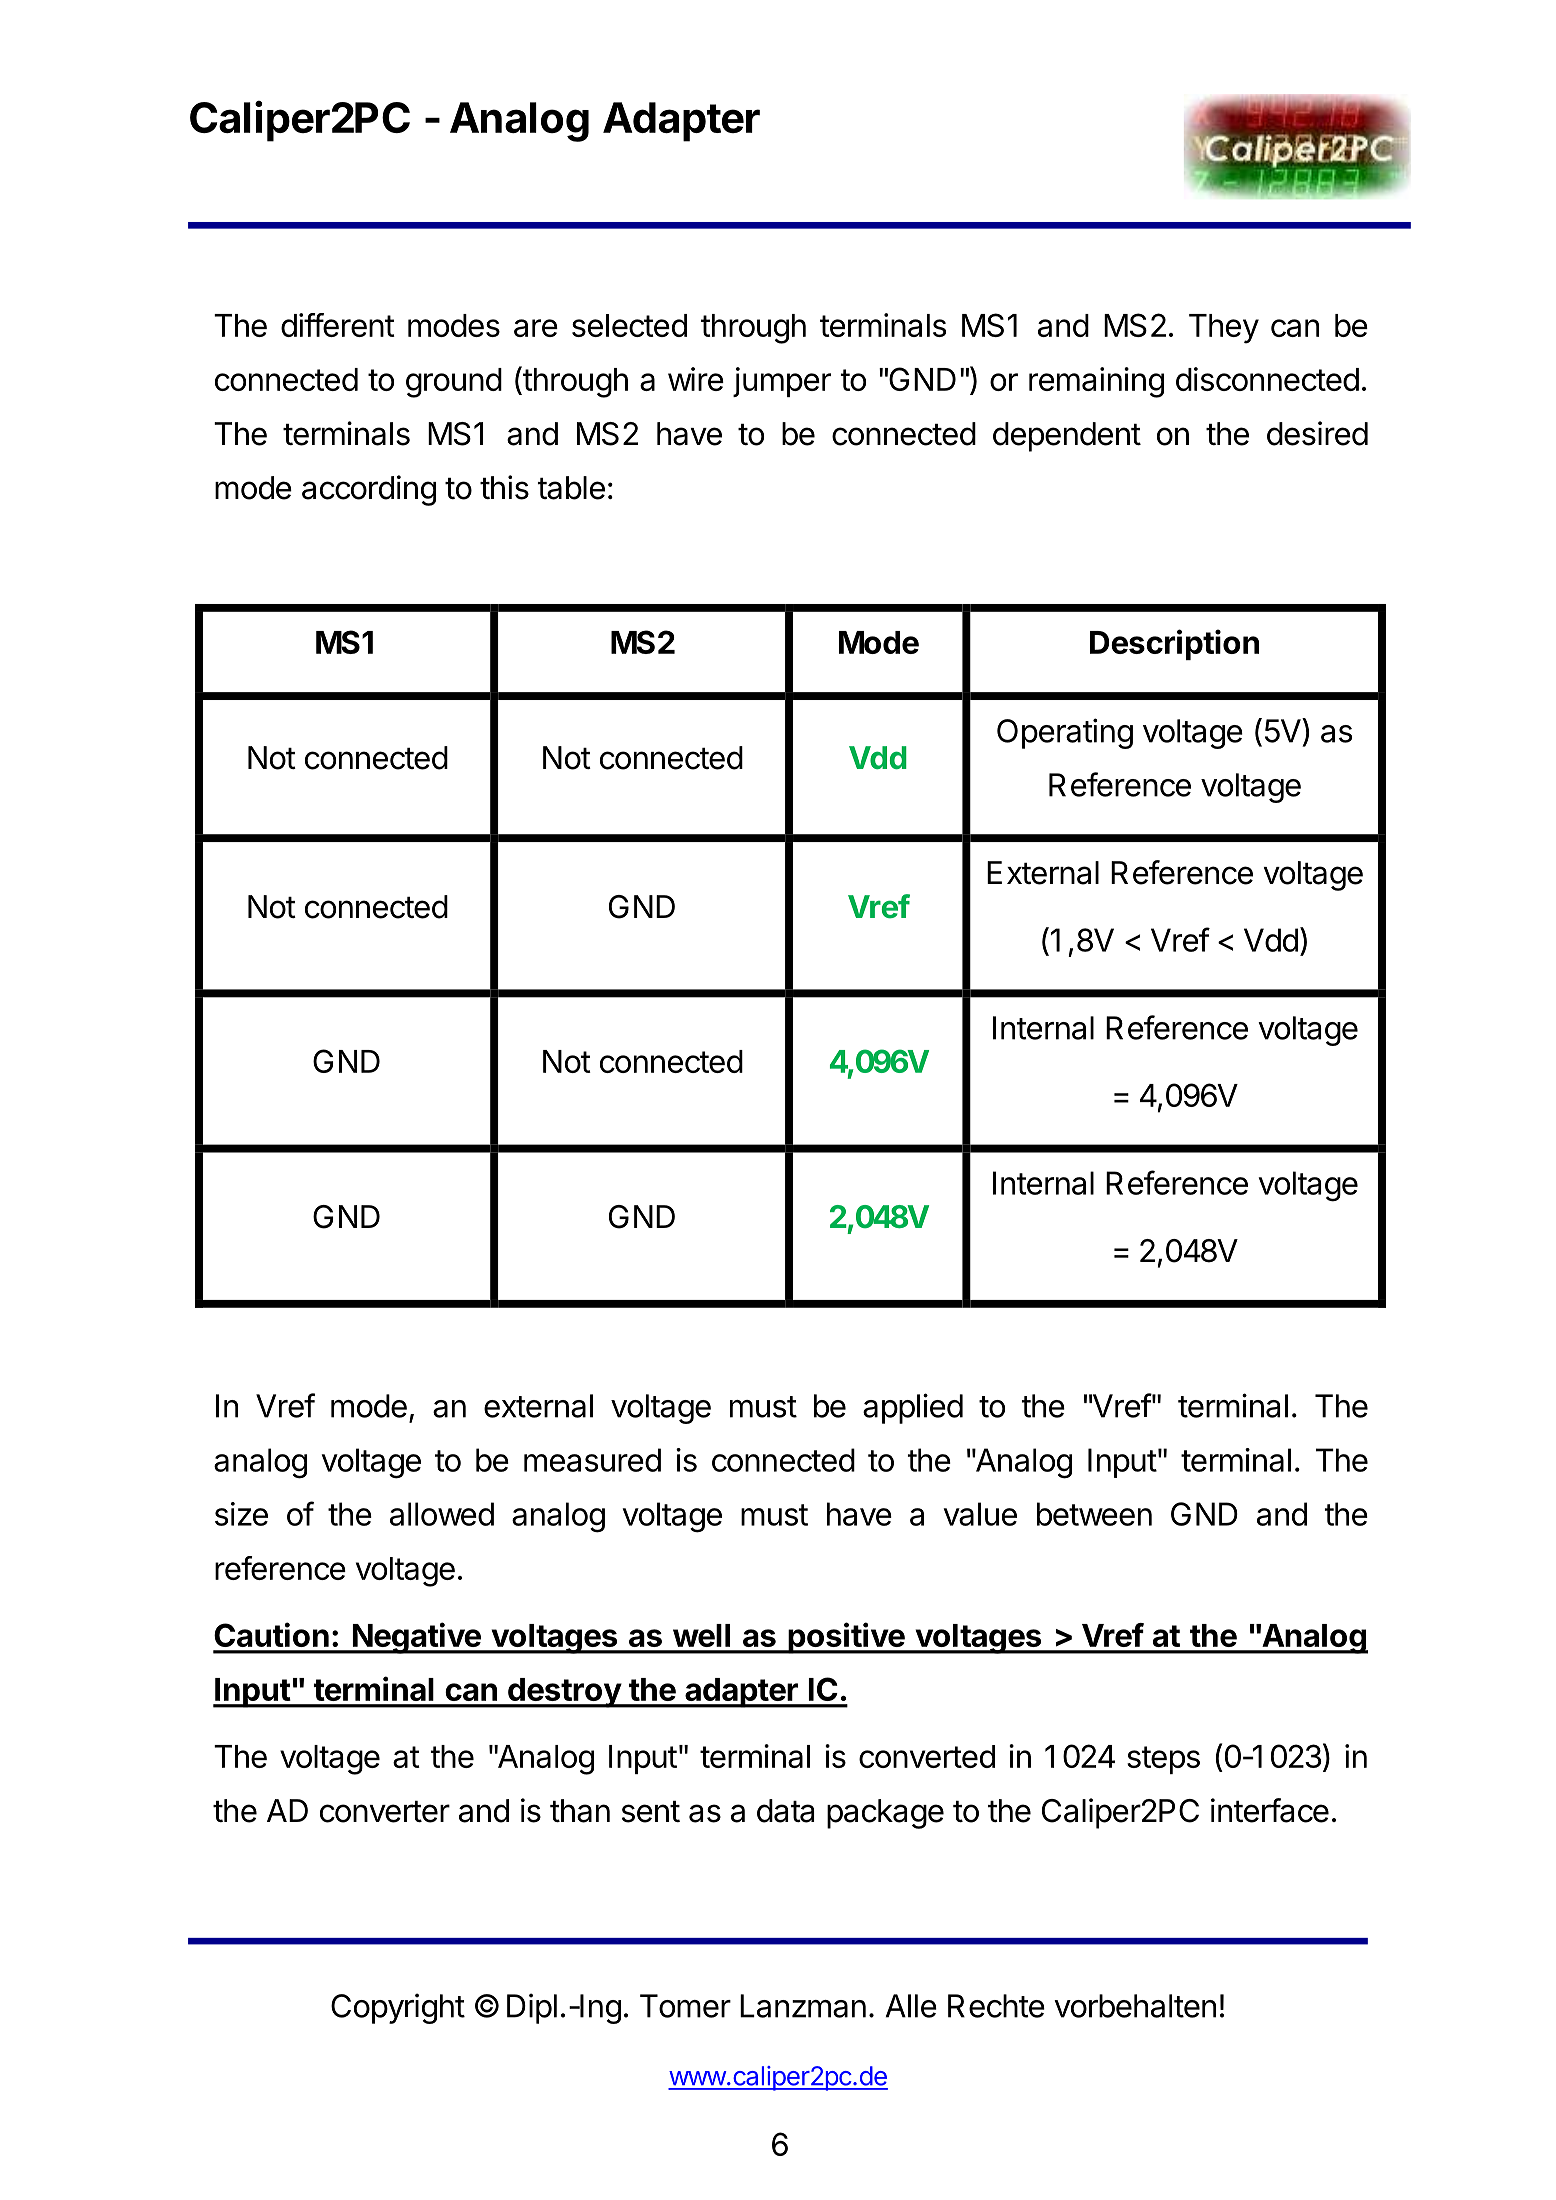 This page has height=2200, width=1556. I want to click on applied, so click(913, 1408).
